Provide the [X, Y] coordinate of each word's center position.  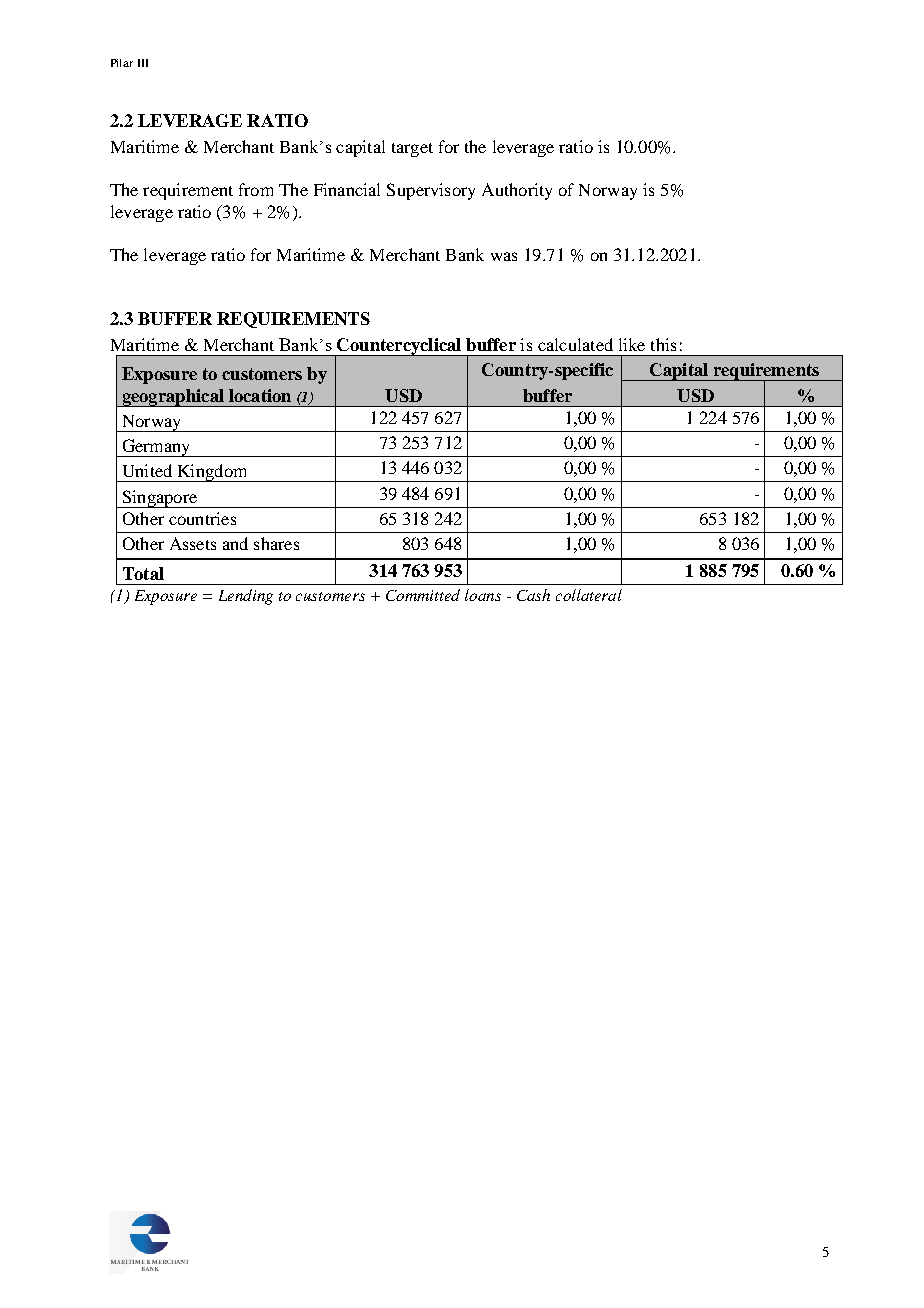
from [256, 189]
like [632, 344]
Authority [517, 191]
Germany [156, 448]
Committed [423, 595]
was [504, 256]
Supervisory [431, 191]
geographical [173, 398]
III [143, 63]
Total [143, 573]
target [412, 150]
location [260, 395]
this [663, 344]
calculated [575, 344]
